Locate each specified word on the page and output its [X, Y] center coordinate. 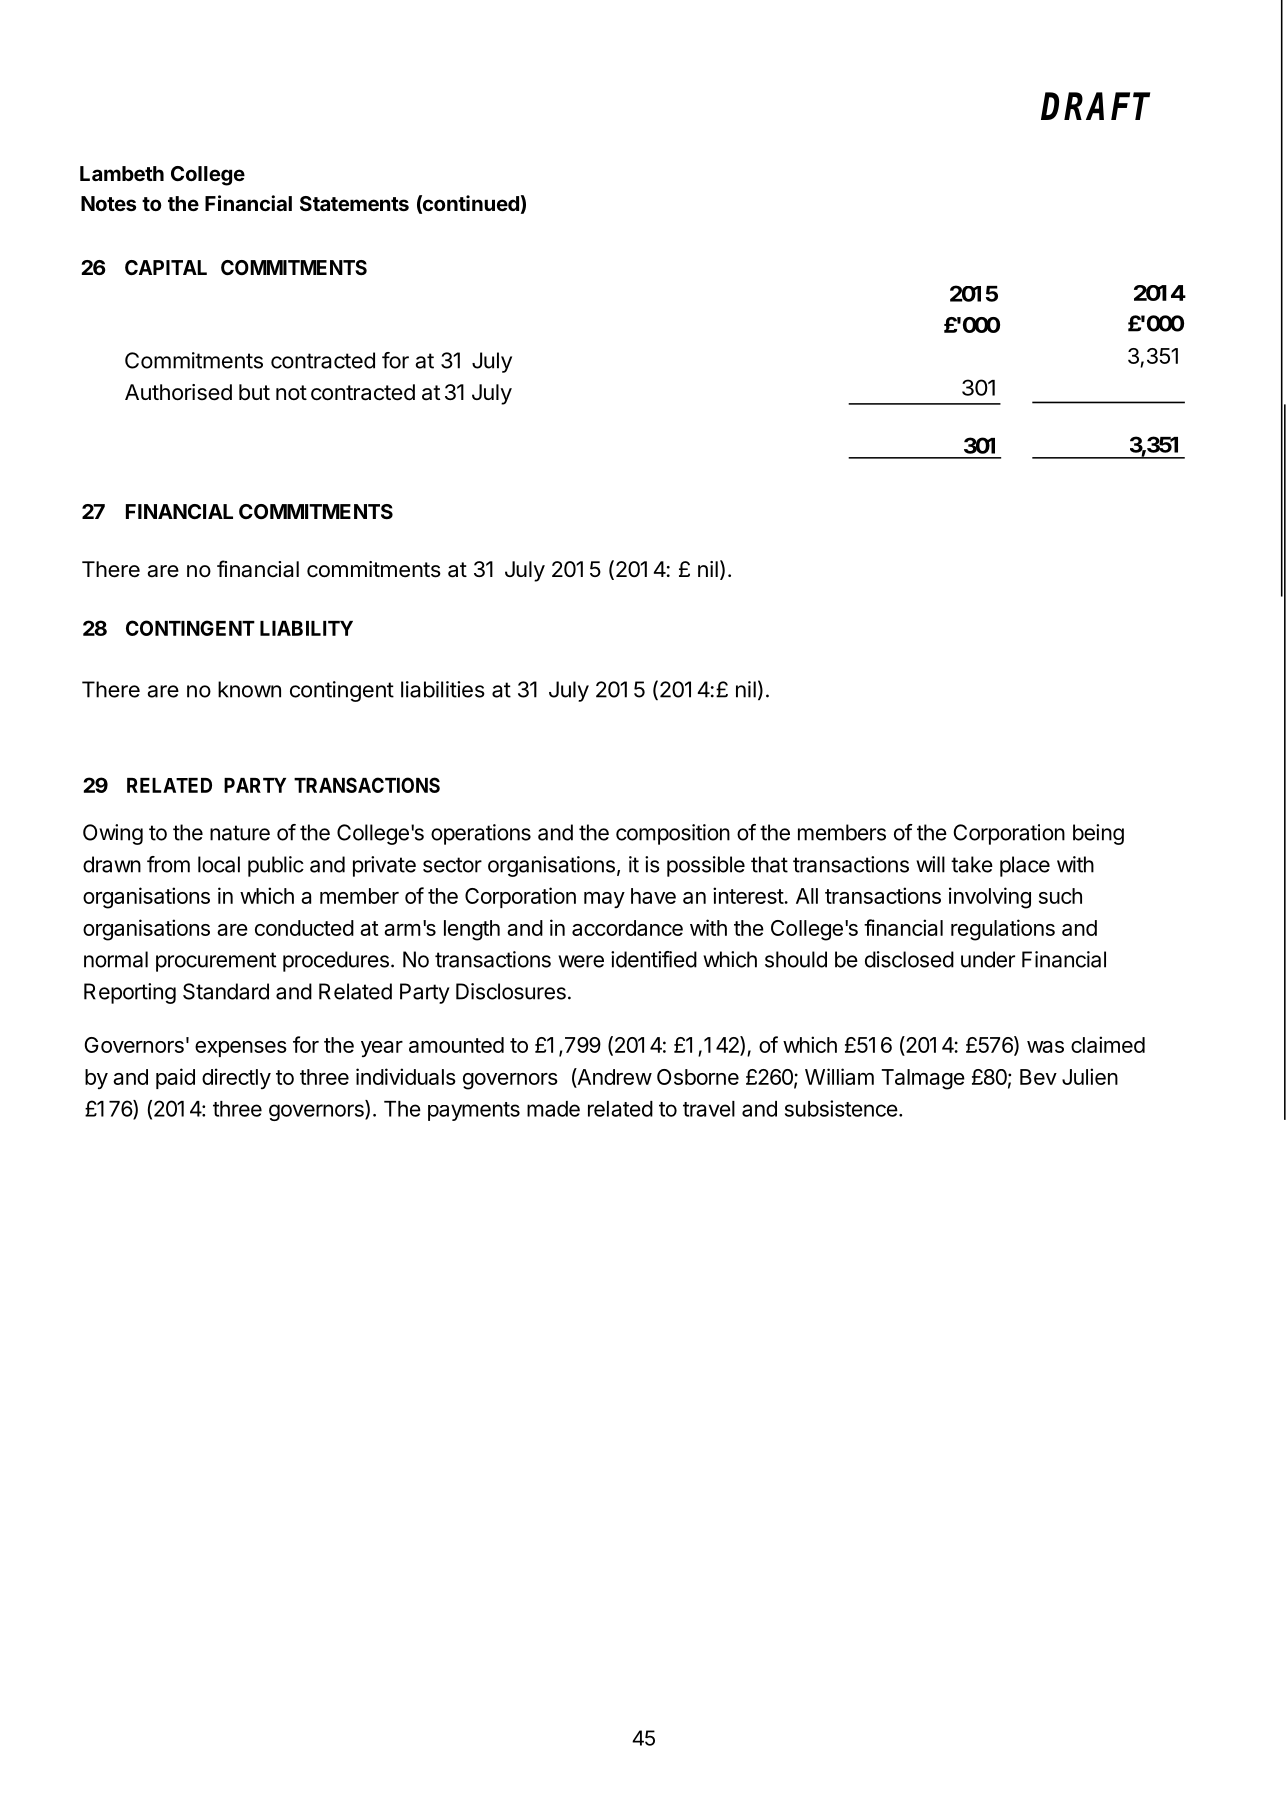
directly [236, 1078]
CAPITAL [166, 267]
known [249, 689]
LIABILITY [306, 628]
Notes [108, 203]
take [972, 864]
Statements [354, 203]
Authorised [178, 392]
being [1098, 834]
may [604, 900]
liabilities [443, 689]
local [219, 864]
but [254, 392]
